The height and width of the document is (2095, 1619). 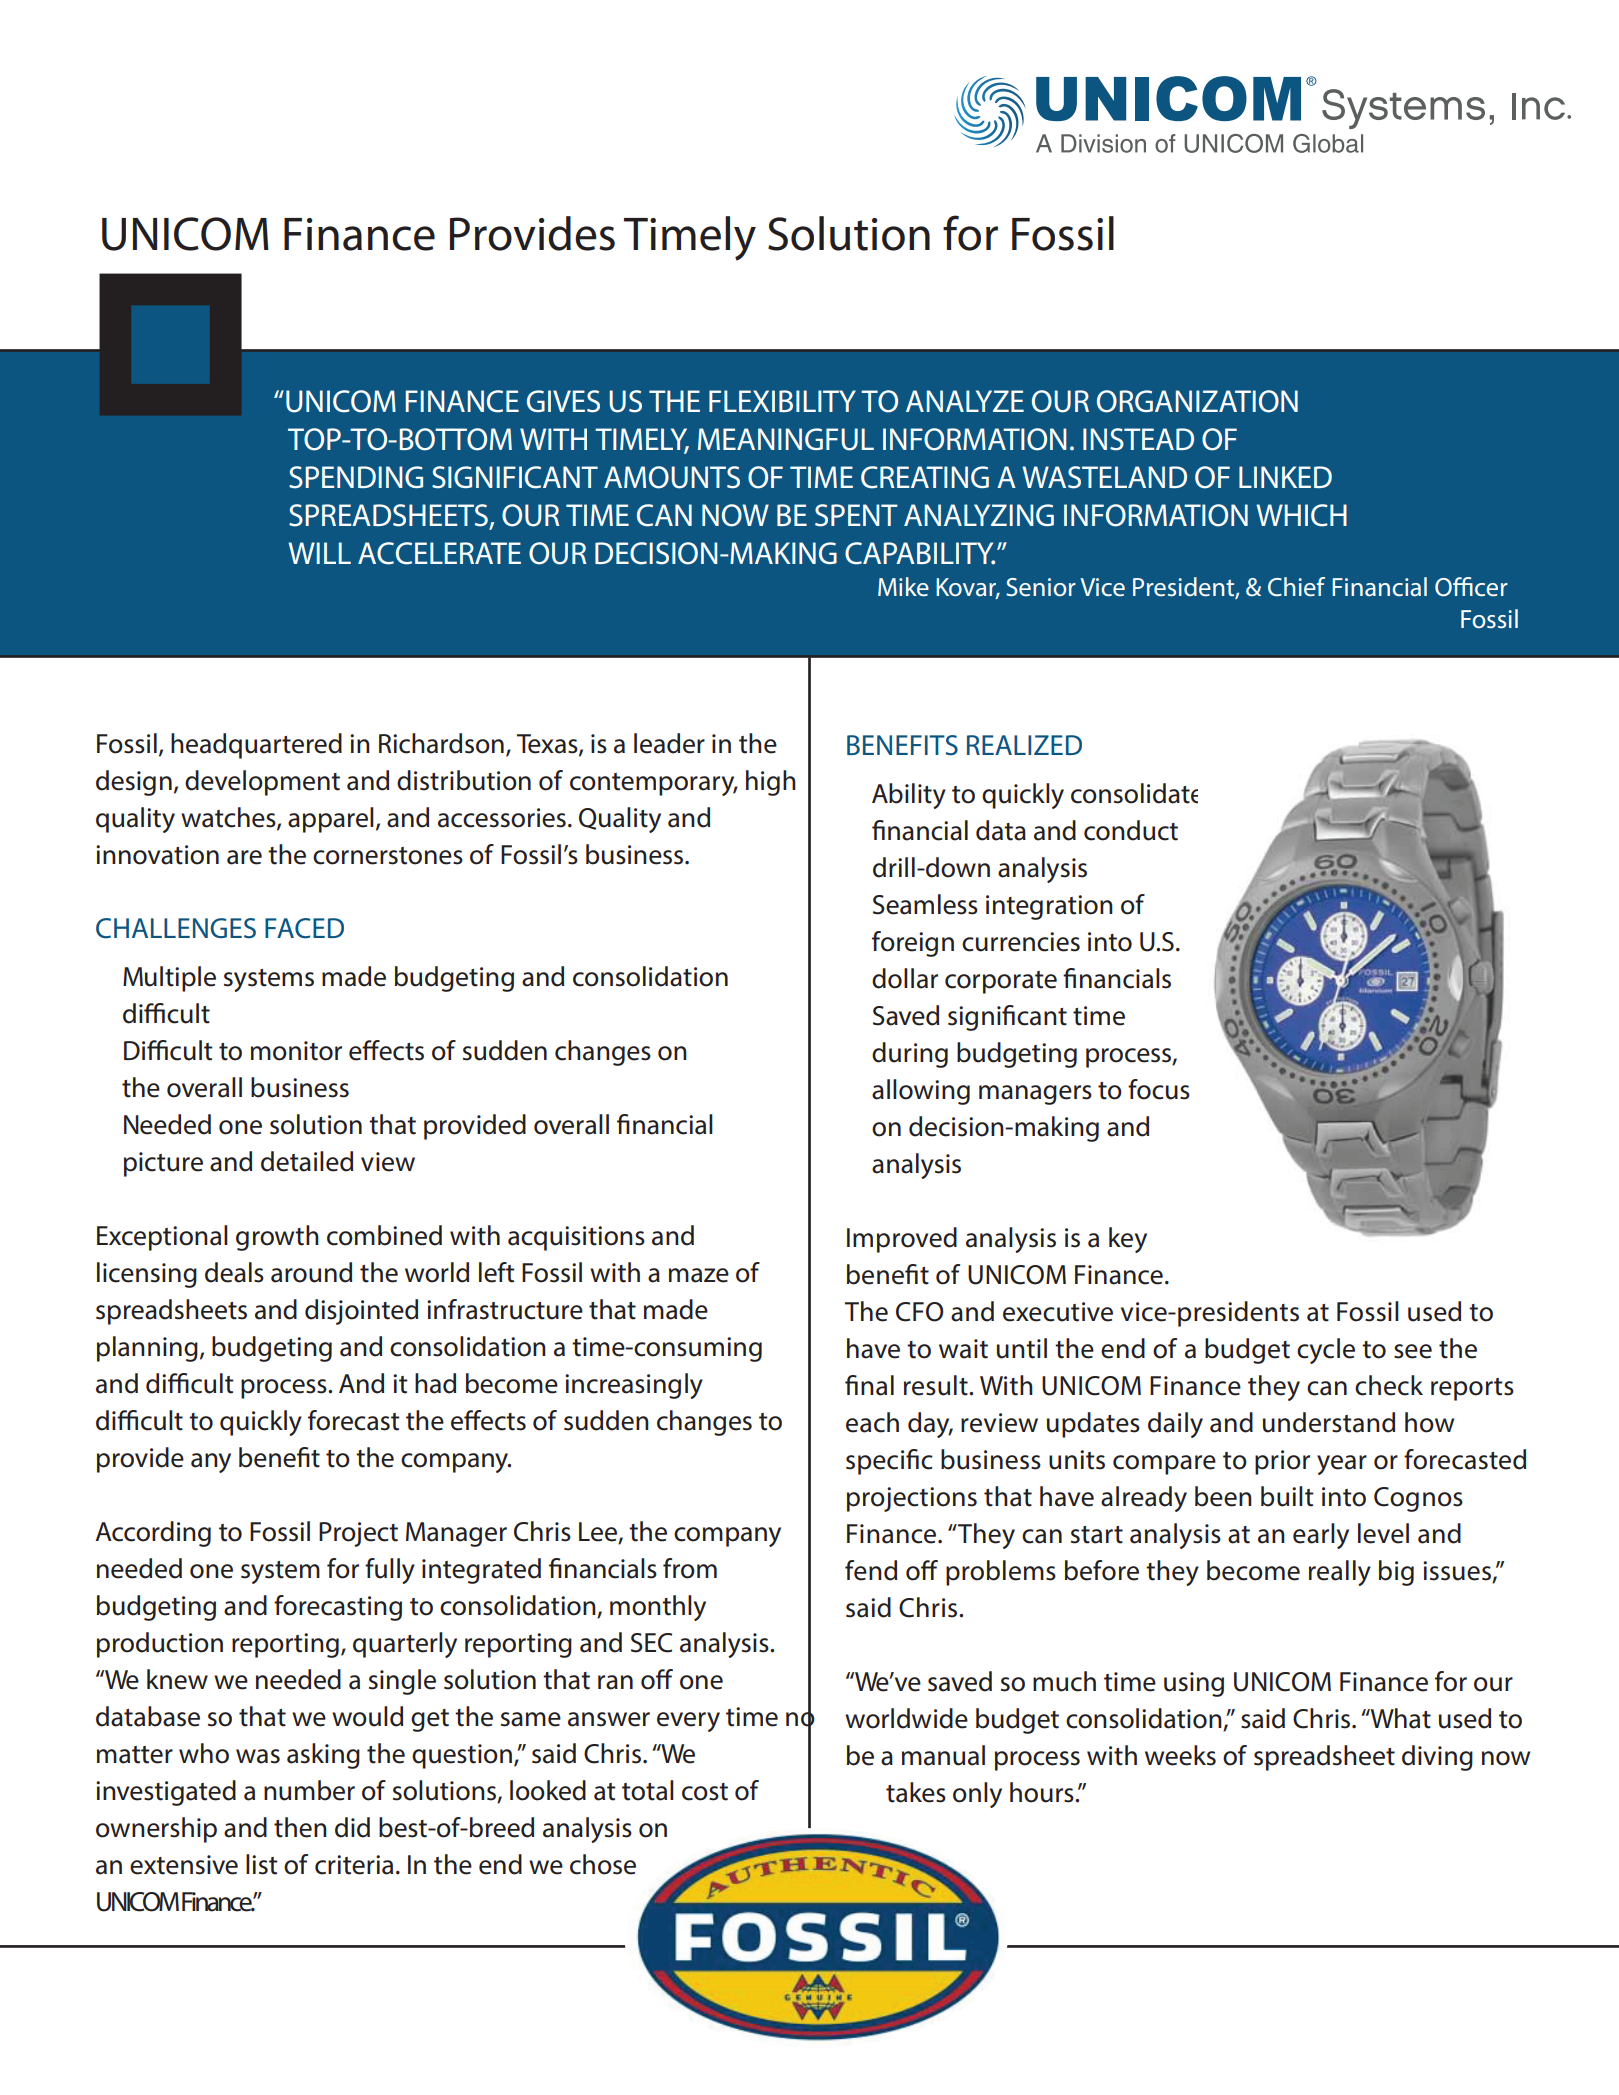 What do you see at coordinates (356, 477) in the document?
I see `SPENDING` at bounding box center [356, 477].
